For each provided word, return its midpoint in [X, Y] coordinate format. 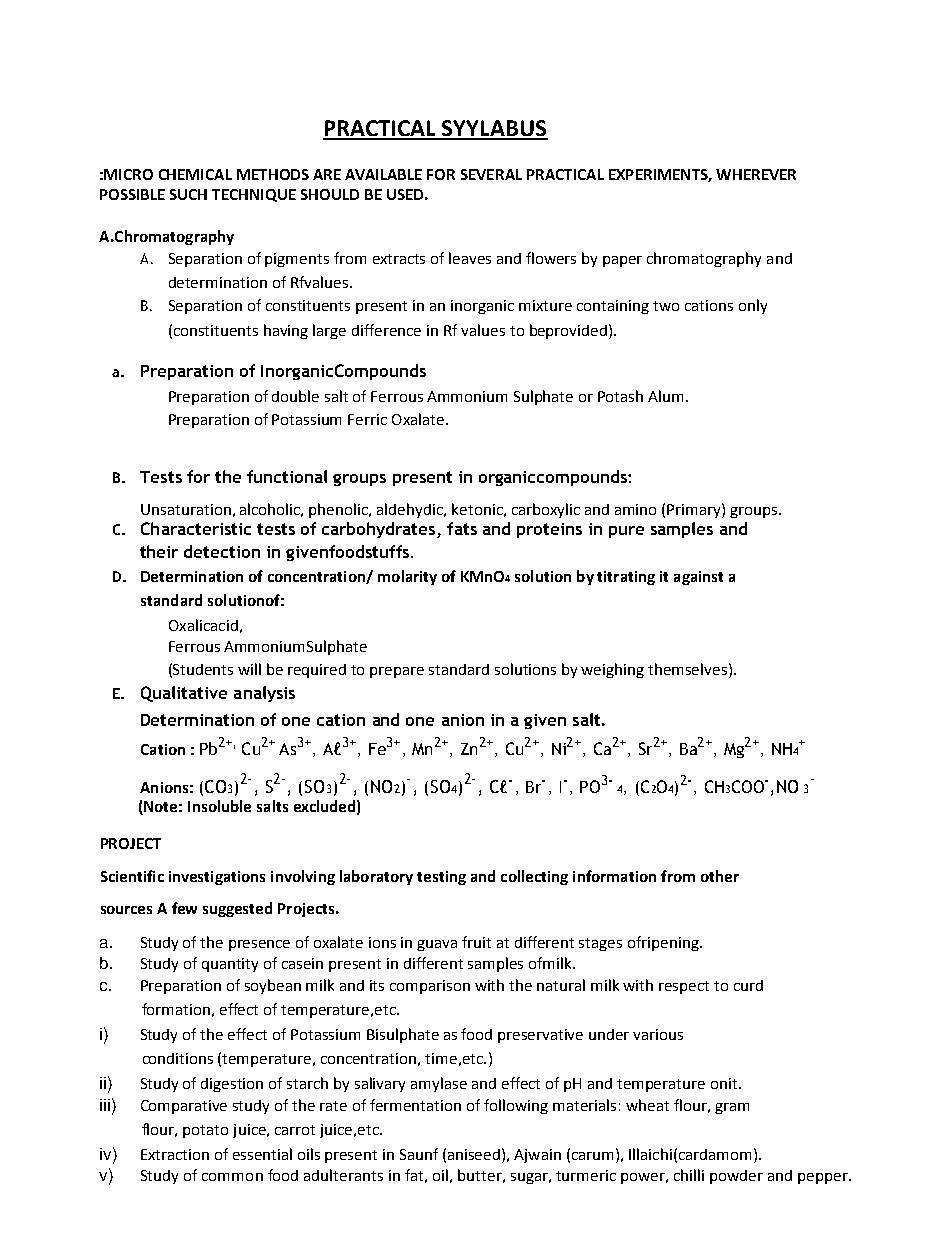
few [184, 908]
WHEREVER [756, 174]
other [720, 876]
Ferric [367, 419]
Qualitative [184, 694]
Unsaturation [186, 509]
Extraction [175, 1154]
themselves [689, 669]
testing [441, 878]
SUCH [188, 194]
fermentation [415, 1105]
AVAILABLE [383, 174]
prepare [397, 672]
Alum [667, 396]
